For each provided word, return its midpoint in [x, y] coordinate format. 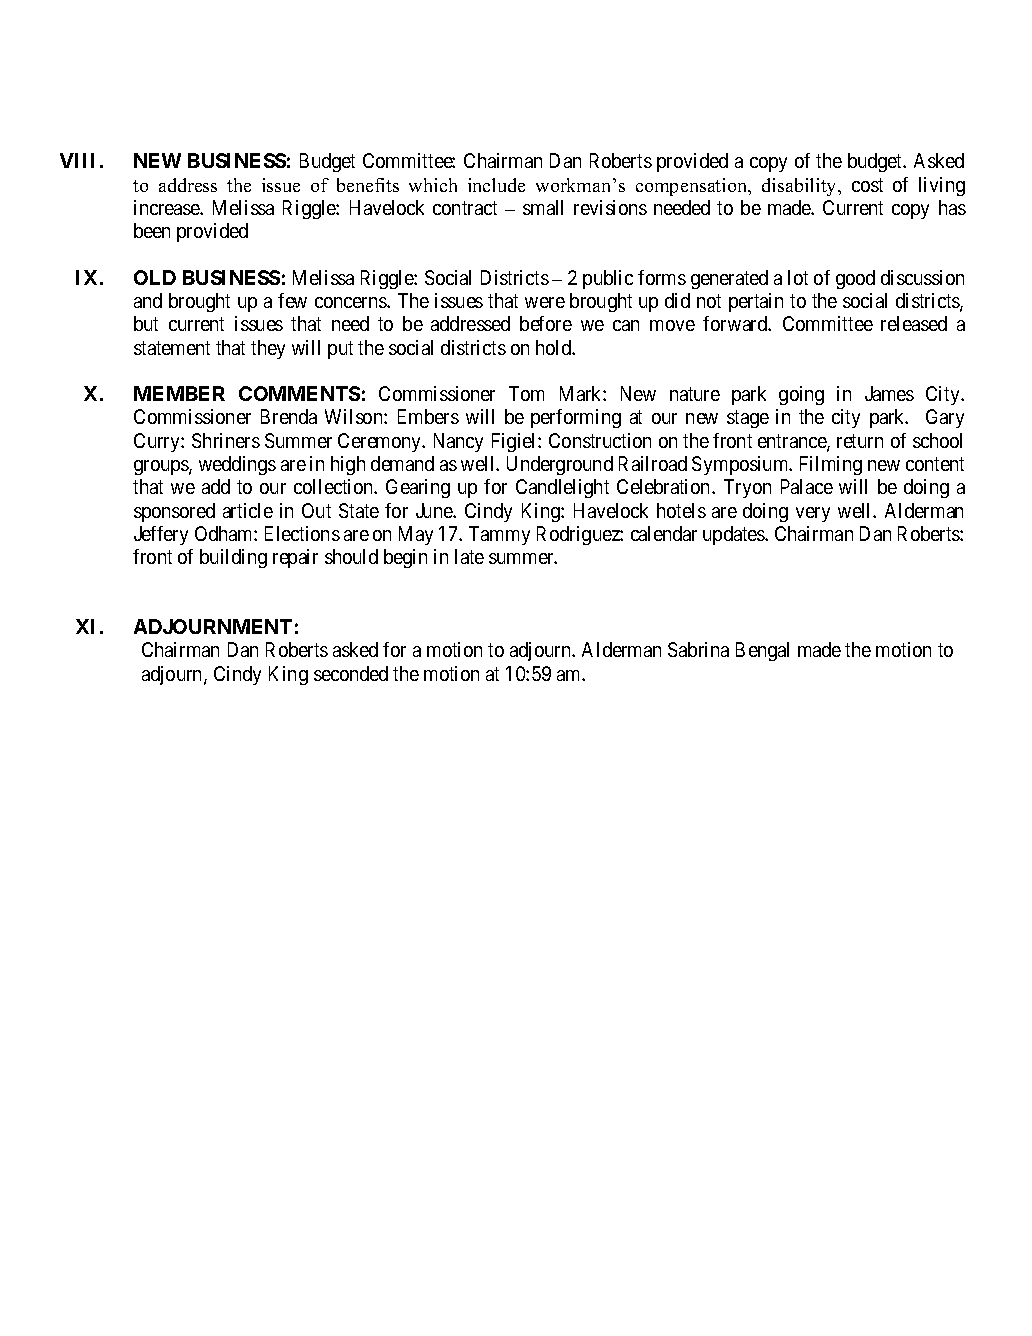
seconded [351, 673]
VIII [77, 160]
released [914, 323]
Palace [807, 486]
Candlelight [562, 488]
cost [867, 185]
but [146, 323]
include [496, 185]
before [546, 323]
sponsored [174, 512]
